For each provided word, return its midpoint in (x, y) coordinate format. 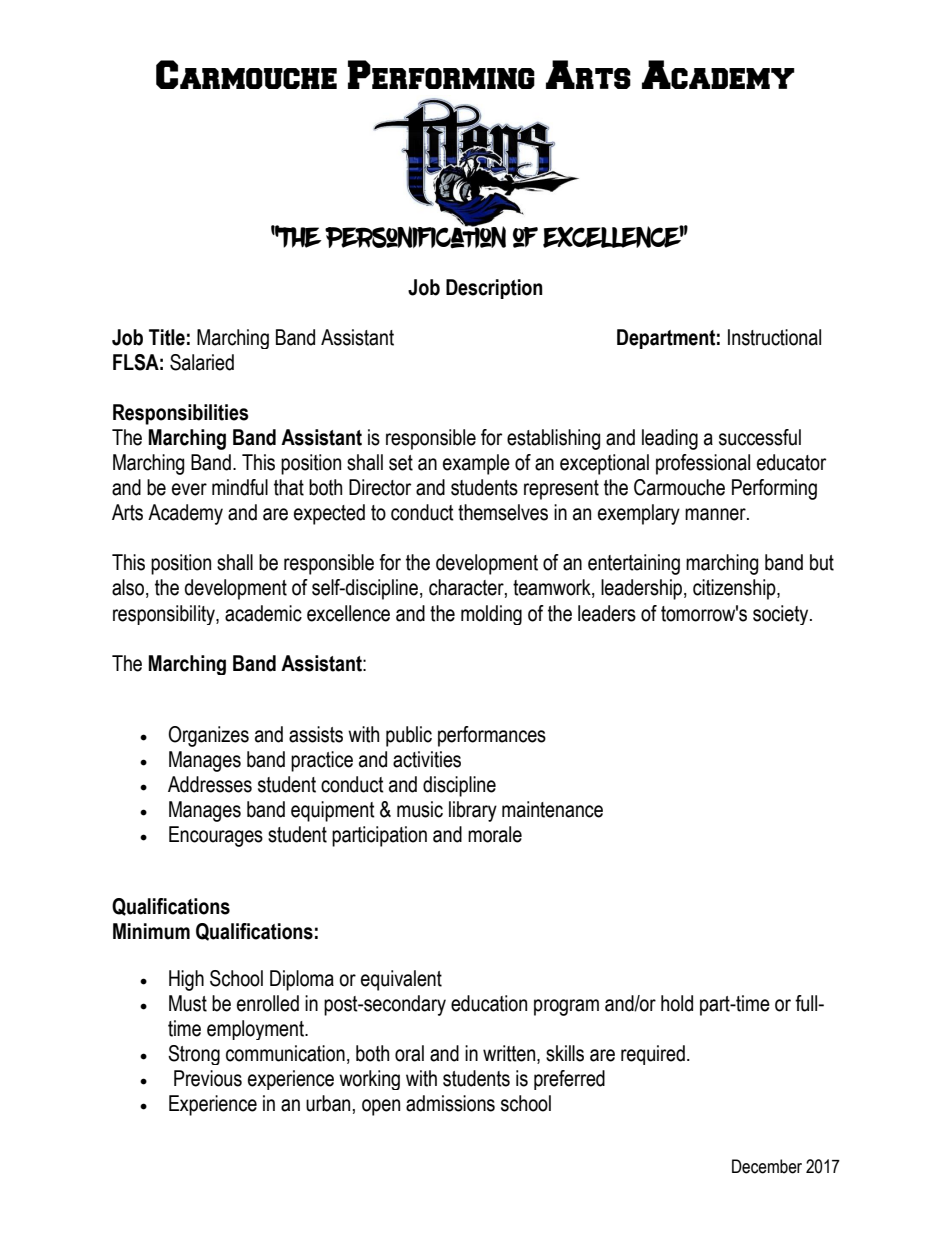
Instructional (774, 337)
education (489, 1003)
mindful (240, 487)
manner (716, 514)
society (782, 615)
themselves (503, 512)
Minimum (151, 931)
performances (492, 736)
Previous (208, 1078)
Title (167, 337)
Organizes (208, 736)
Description (494, 289)
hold (677, 1003)
